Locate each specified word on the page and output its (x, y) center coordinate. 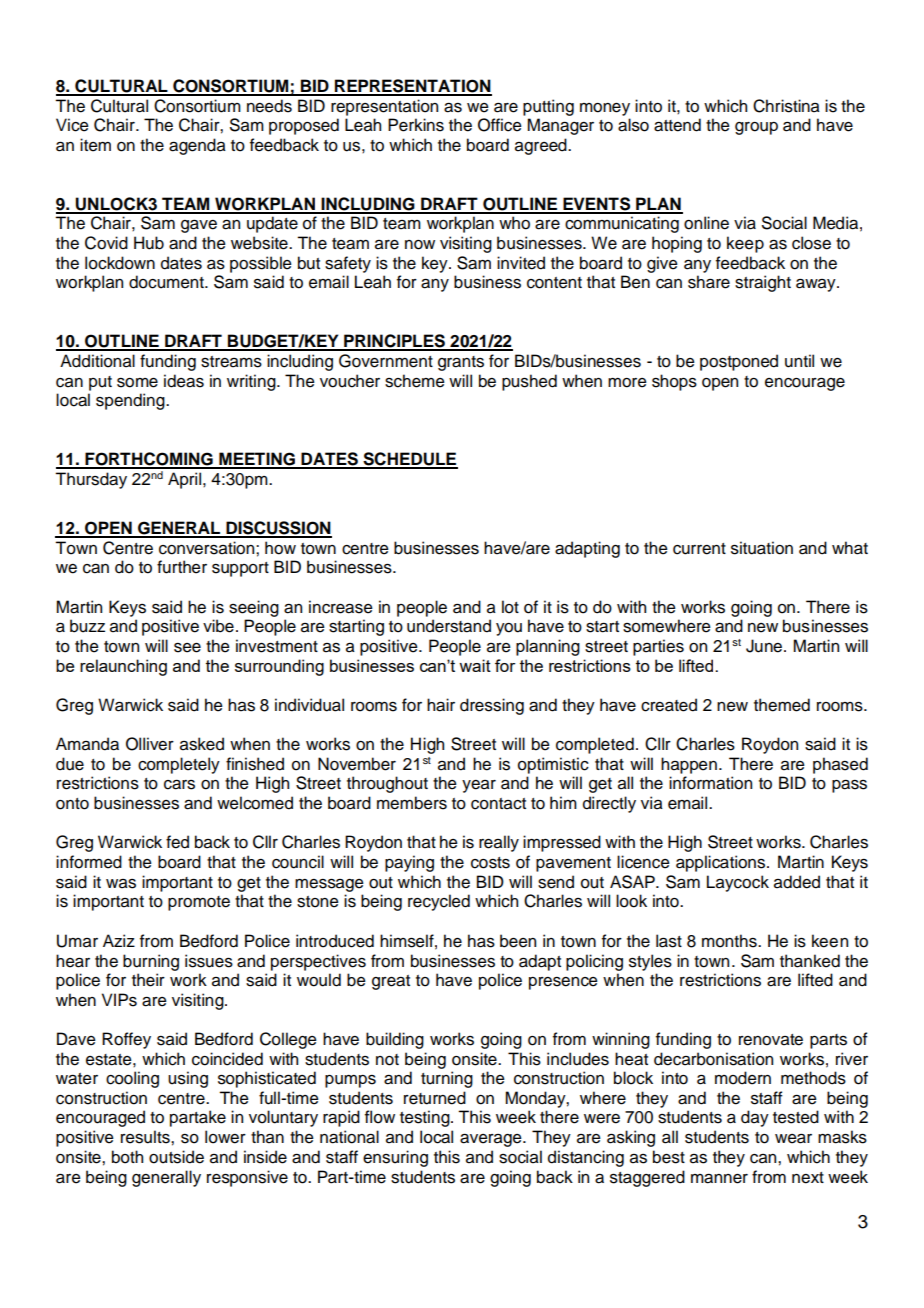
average (492, 1140)
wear (793, 1139)
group (756, 128)
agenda (197, 146)
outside (176, 1157)
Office (500, 125)
